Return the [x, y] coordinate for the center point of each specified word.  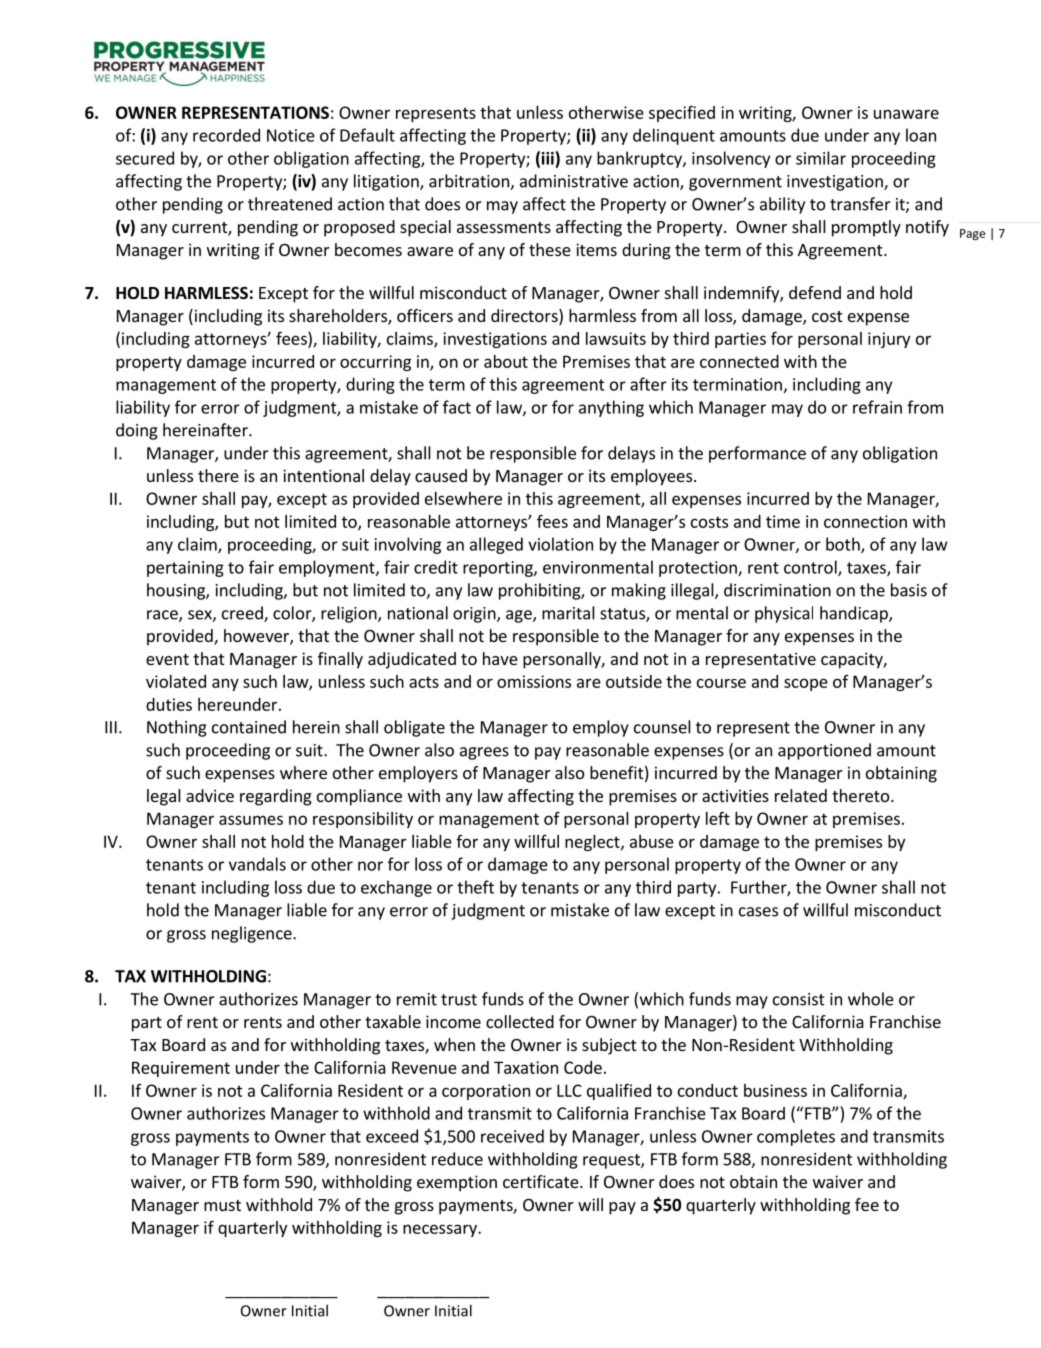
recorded [226, 135]
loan [921, 135]
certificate [542, 1181]
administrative [574, 181]
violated [176, 681]
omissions [534, 681]
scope [806, 684]
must [222, 1205]
